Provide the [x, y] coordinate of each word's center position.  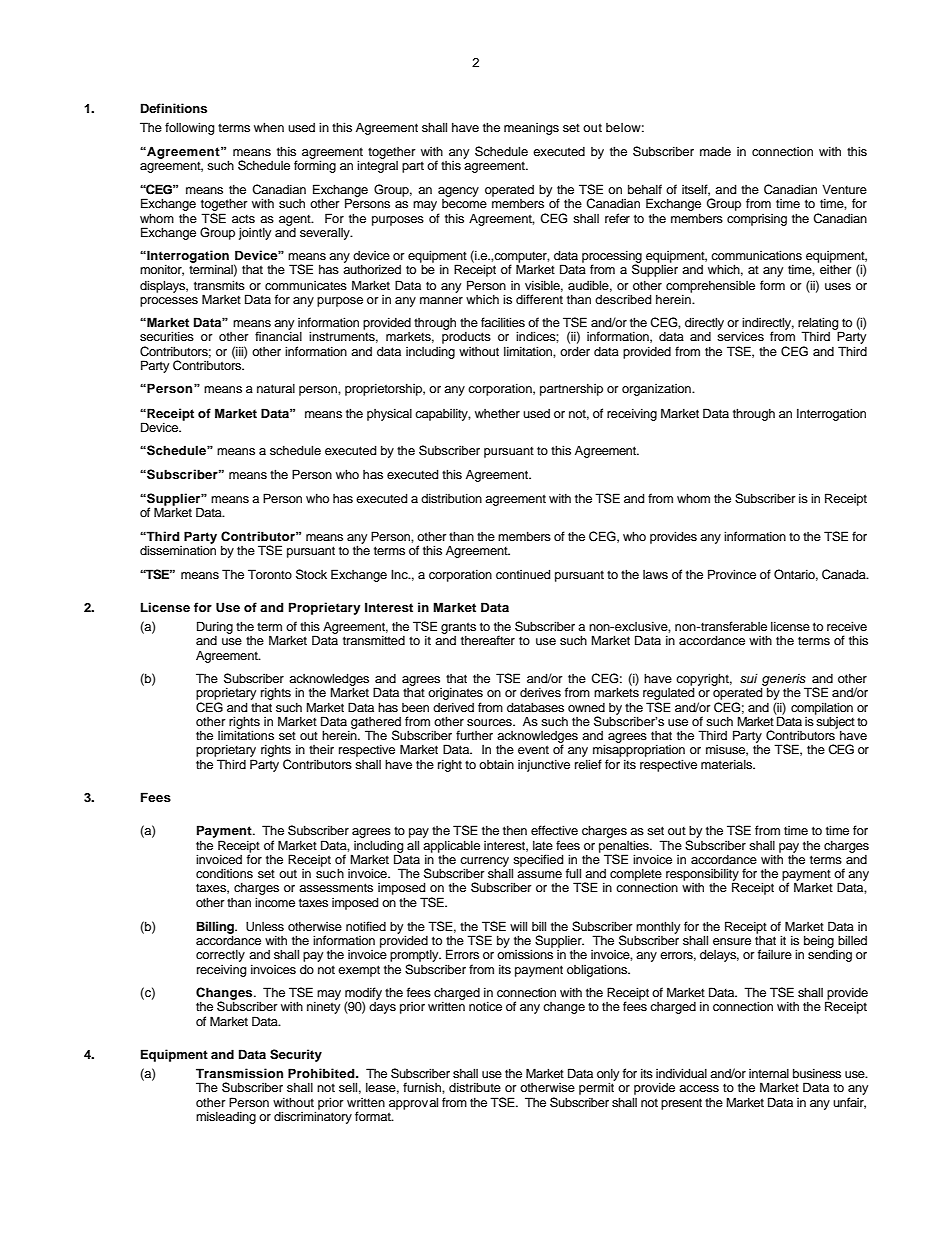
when [269, 127]
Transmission [239, 1073]
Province [732, 574]
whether [497, 413]
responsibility [702, 875]
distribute [475, 1087]
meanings [531, 129]
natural [276, 388]
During [215, 627]
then [515, 830]
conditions [224, 873]
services [740, 335]
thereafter [488, 640]
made [715, 151]
